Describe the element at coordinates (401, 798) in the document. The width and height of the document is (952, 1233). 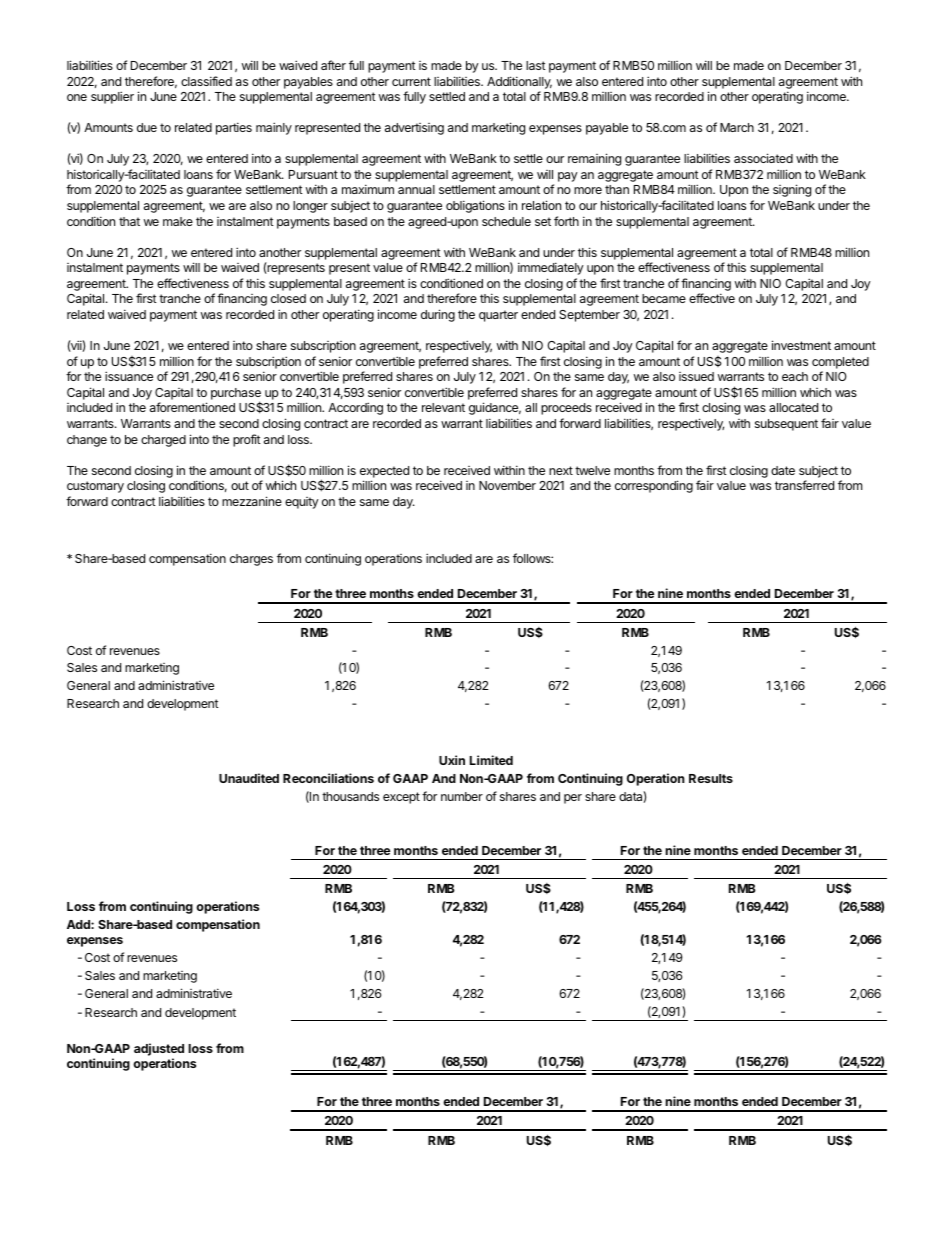
I see `except` at that location.
